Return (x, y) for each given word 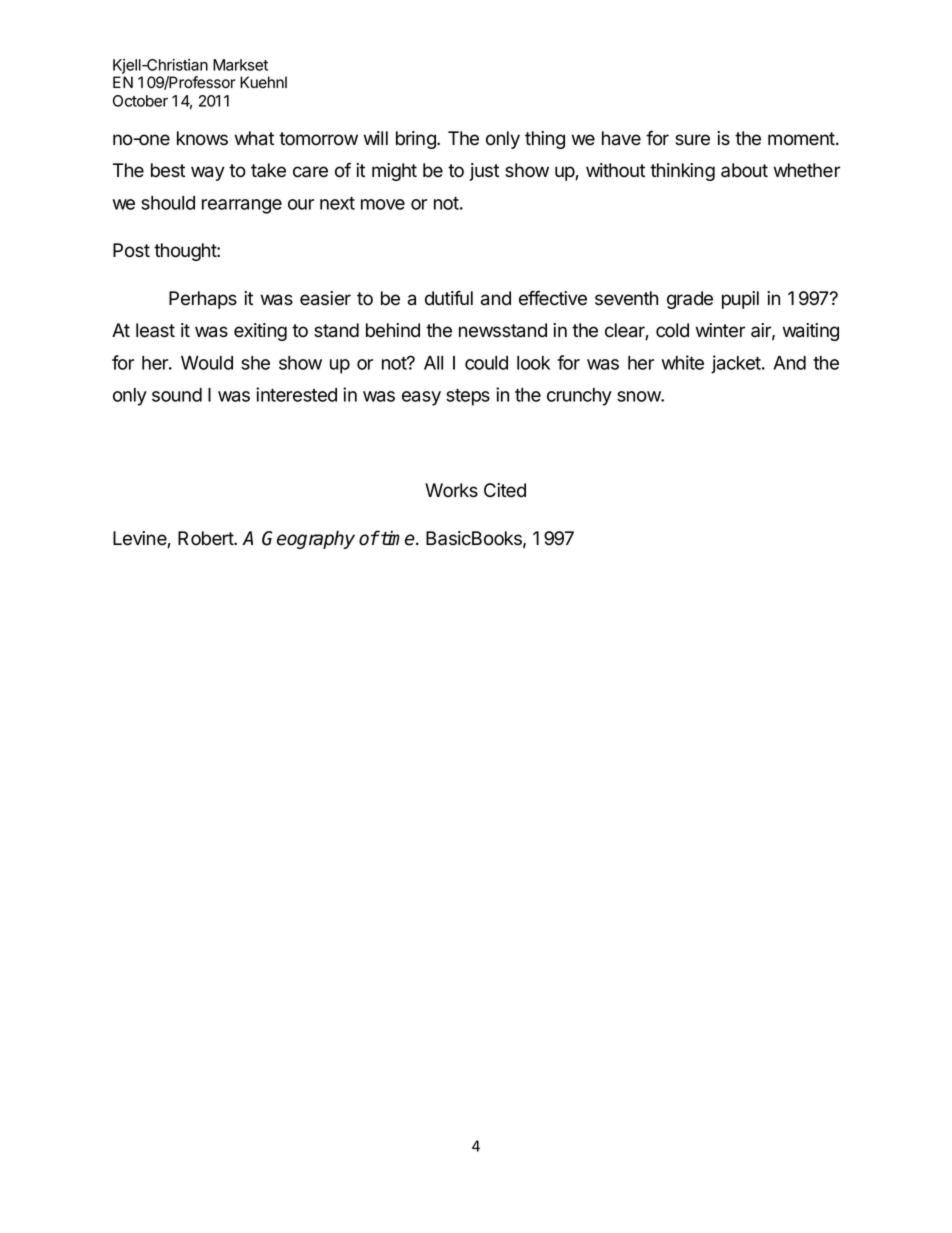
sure (692, 140)
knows (202, 138)
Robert (206, 538)
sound (177, 395)
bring (417, 140)
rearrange (242, 206)
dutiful (449, 298)
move (383, 204)
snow (639, 396)
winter (720, 330)
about (744, 170)
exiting (260, 332)
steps (468, 397)
